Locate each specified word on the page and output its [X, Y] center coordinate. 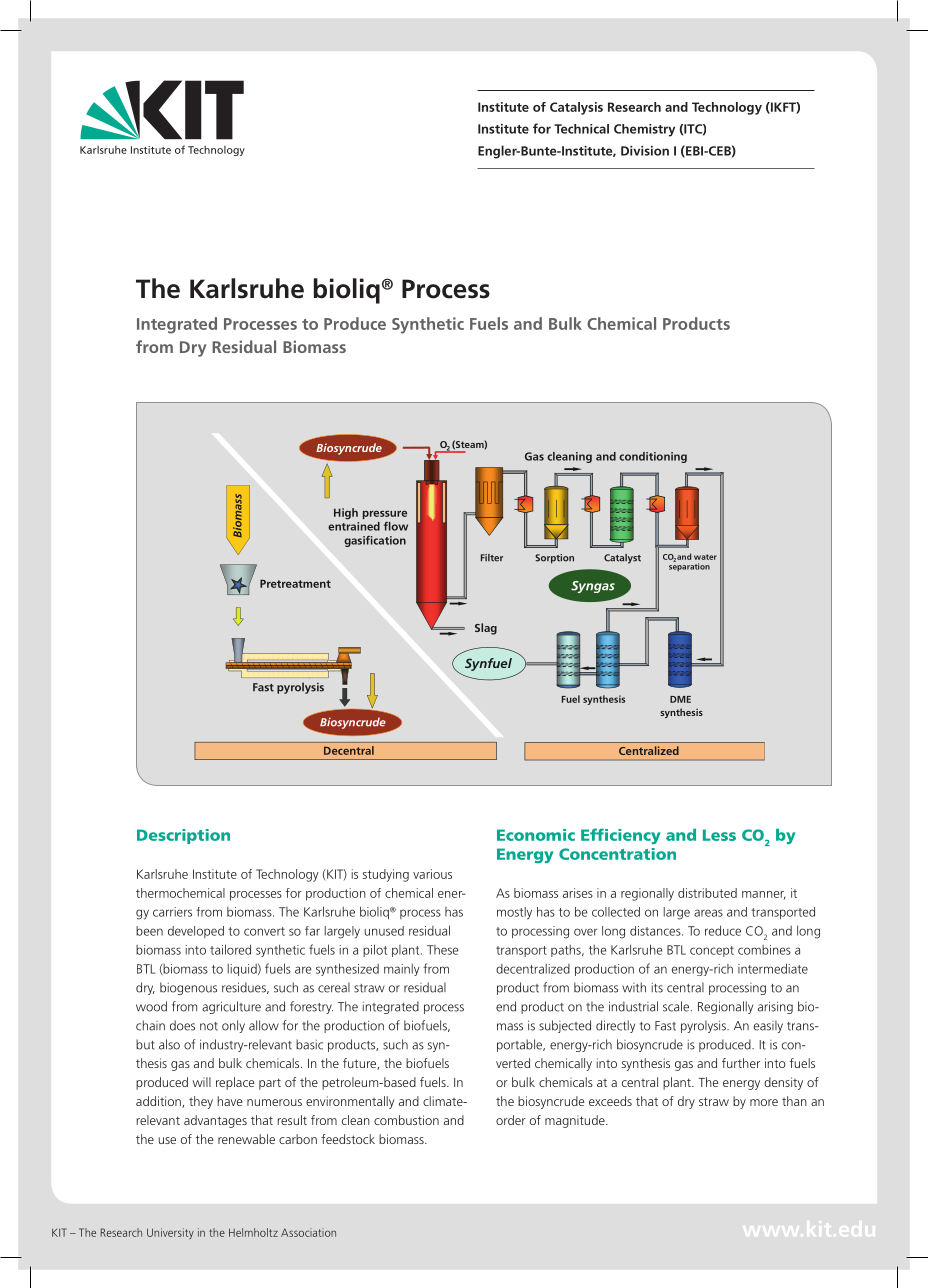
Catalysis [576, 108]
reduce [723, 930]
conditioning [653, 457]
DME [680, 699]
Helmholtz [253, 1232]
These [442, 950]
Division [645, 151]
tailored [230, 949]
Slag [486, 629]
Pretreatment [295, 583]
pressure [385, 514]
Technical [581, 129]
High [346, 514]
